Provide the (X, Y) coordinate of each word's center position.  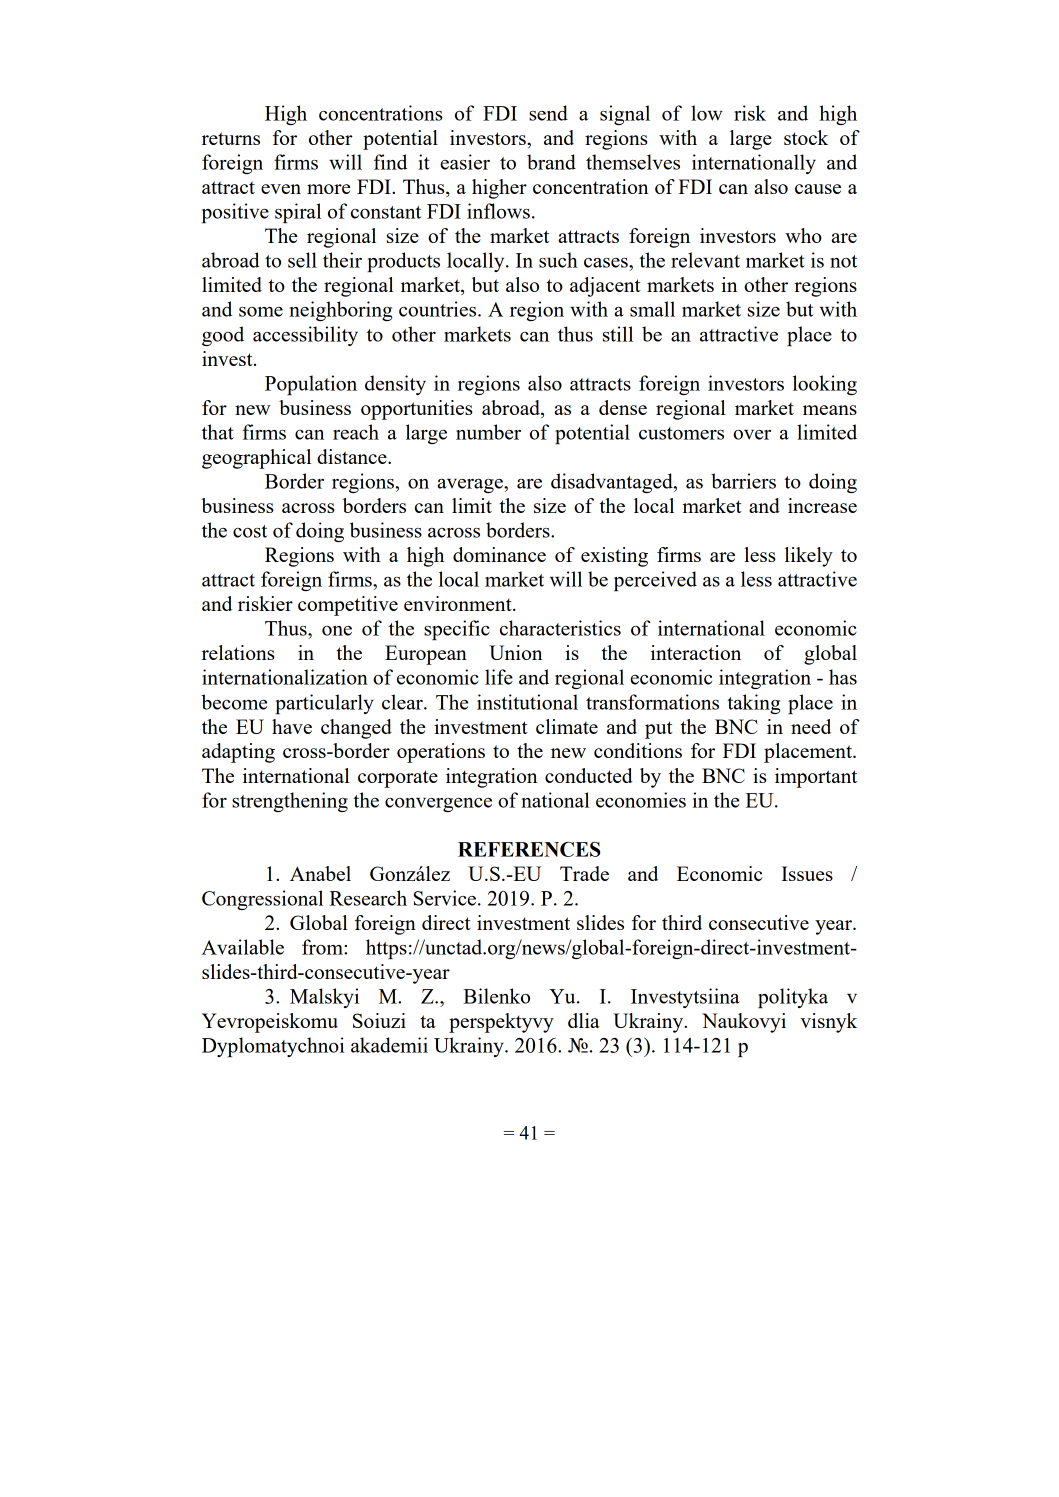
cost (250, 531)
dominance (499, 554)
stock (806, 137)
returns (231, 138)
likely (809, 557)
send (548, 113)
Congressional (262, 900)
